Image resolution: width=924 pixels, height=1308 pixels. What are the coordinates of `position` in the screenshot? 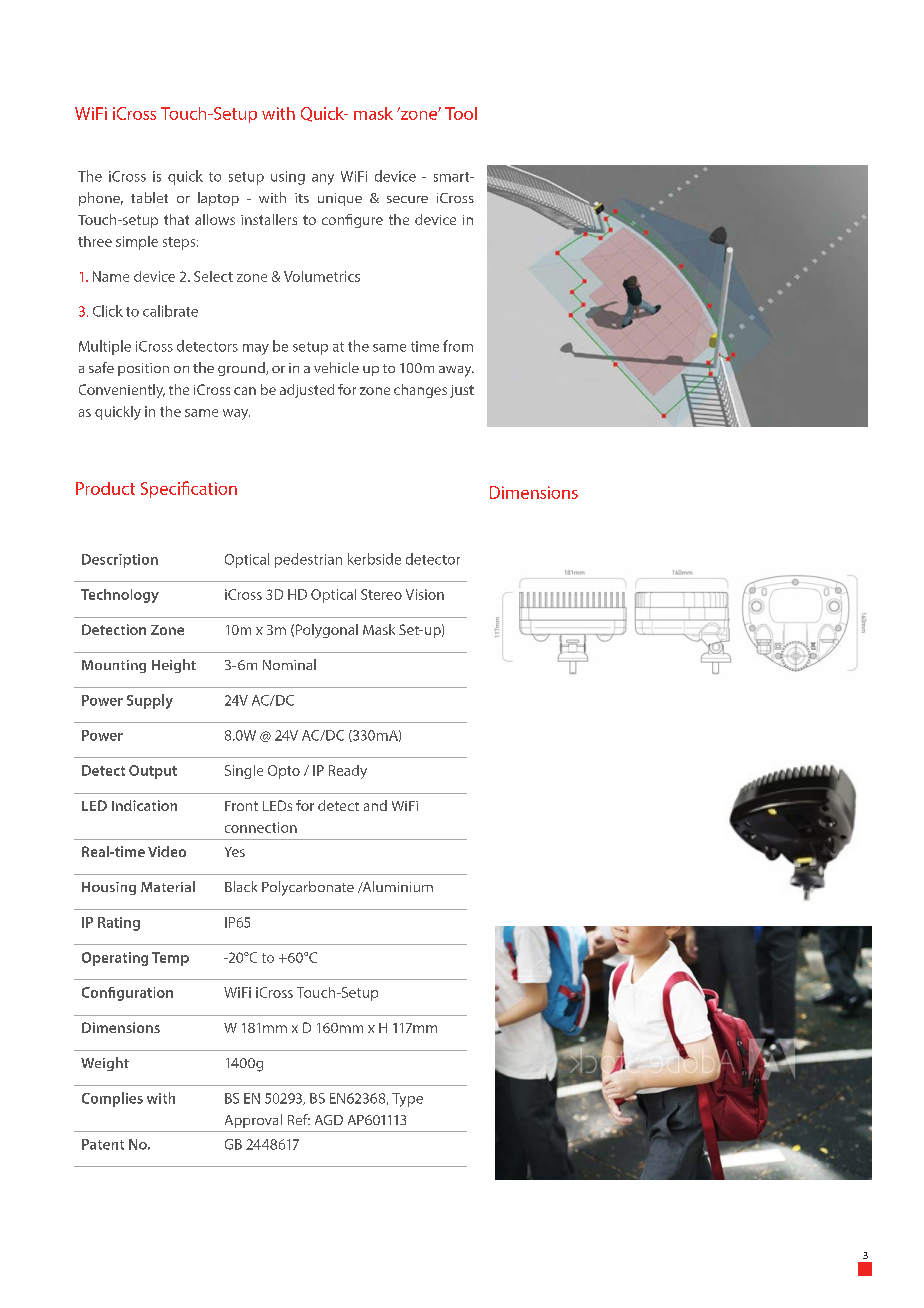 It's located at (143, 369).
